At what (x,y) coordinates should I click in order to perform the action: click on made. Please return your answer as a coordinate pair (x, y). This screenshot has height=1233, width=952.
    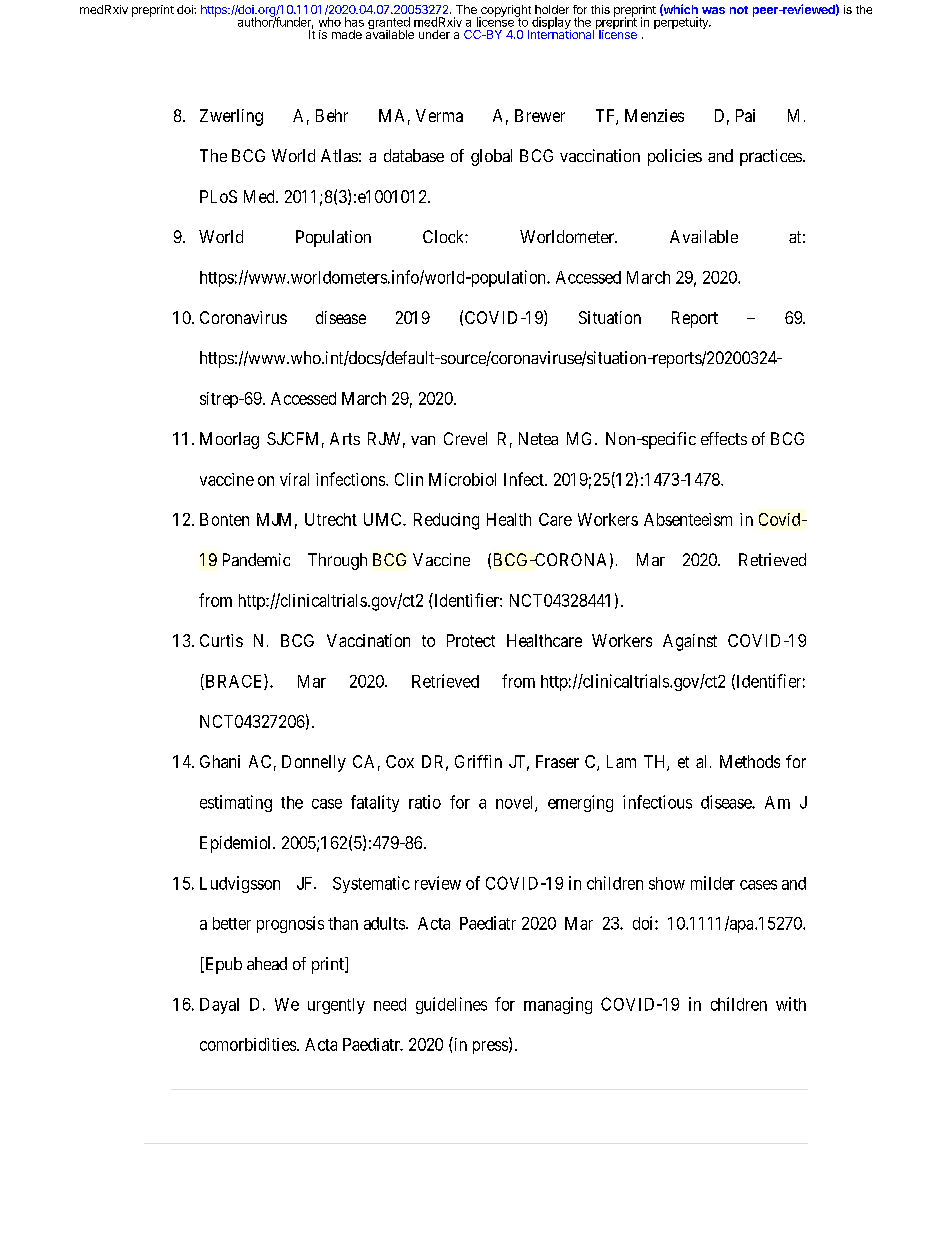
    Looking at the image, I should click on (347, 34).
